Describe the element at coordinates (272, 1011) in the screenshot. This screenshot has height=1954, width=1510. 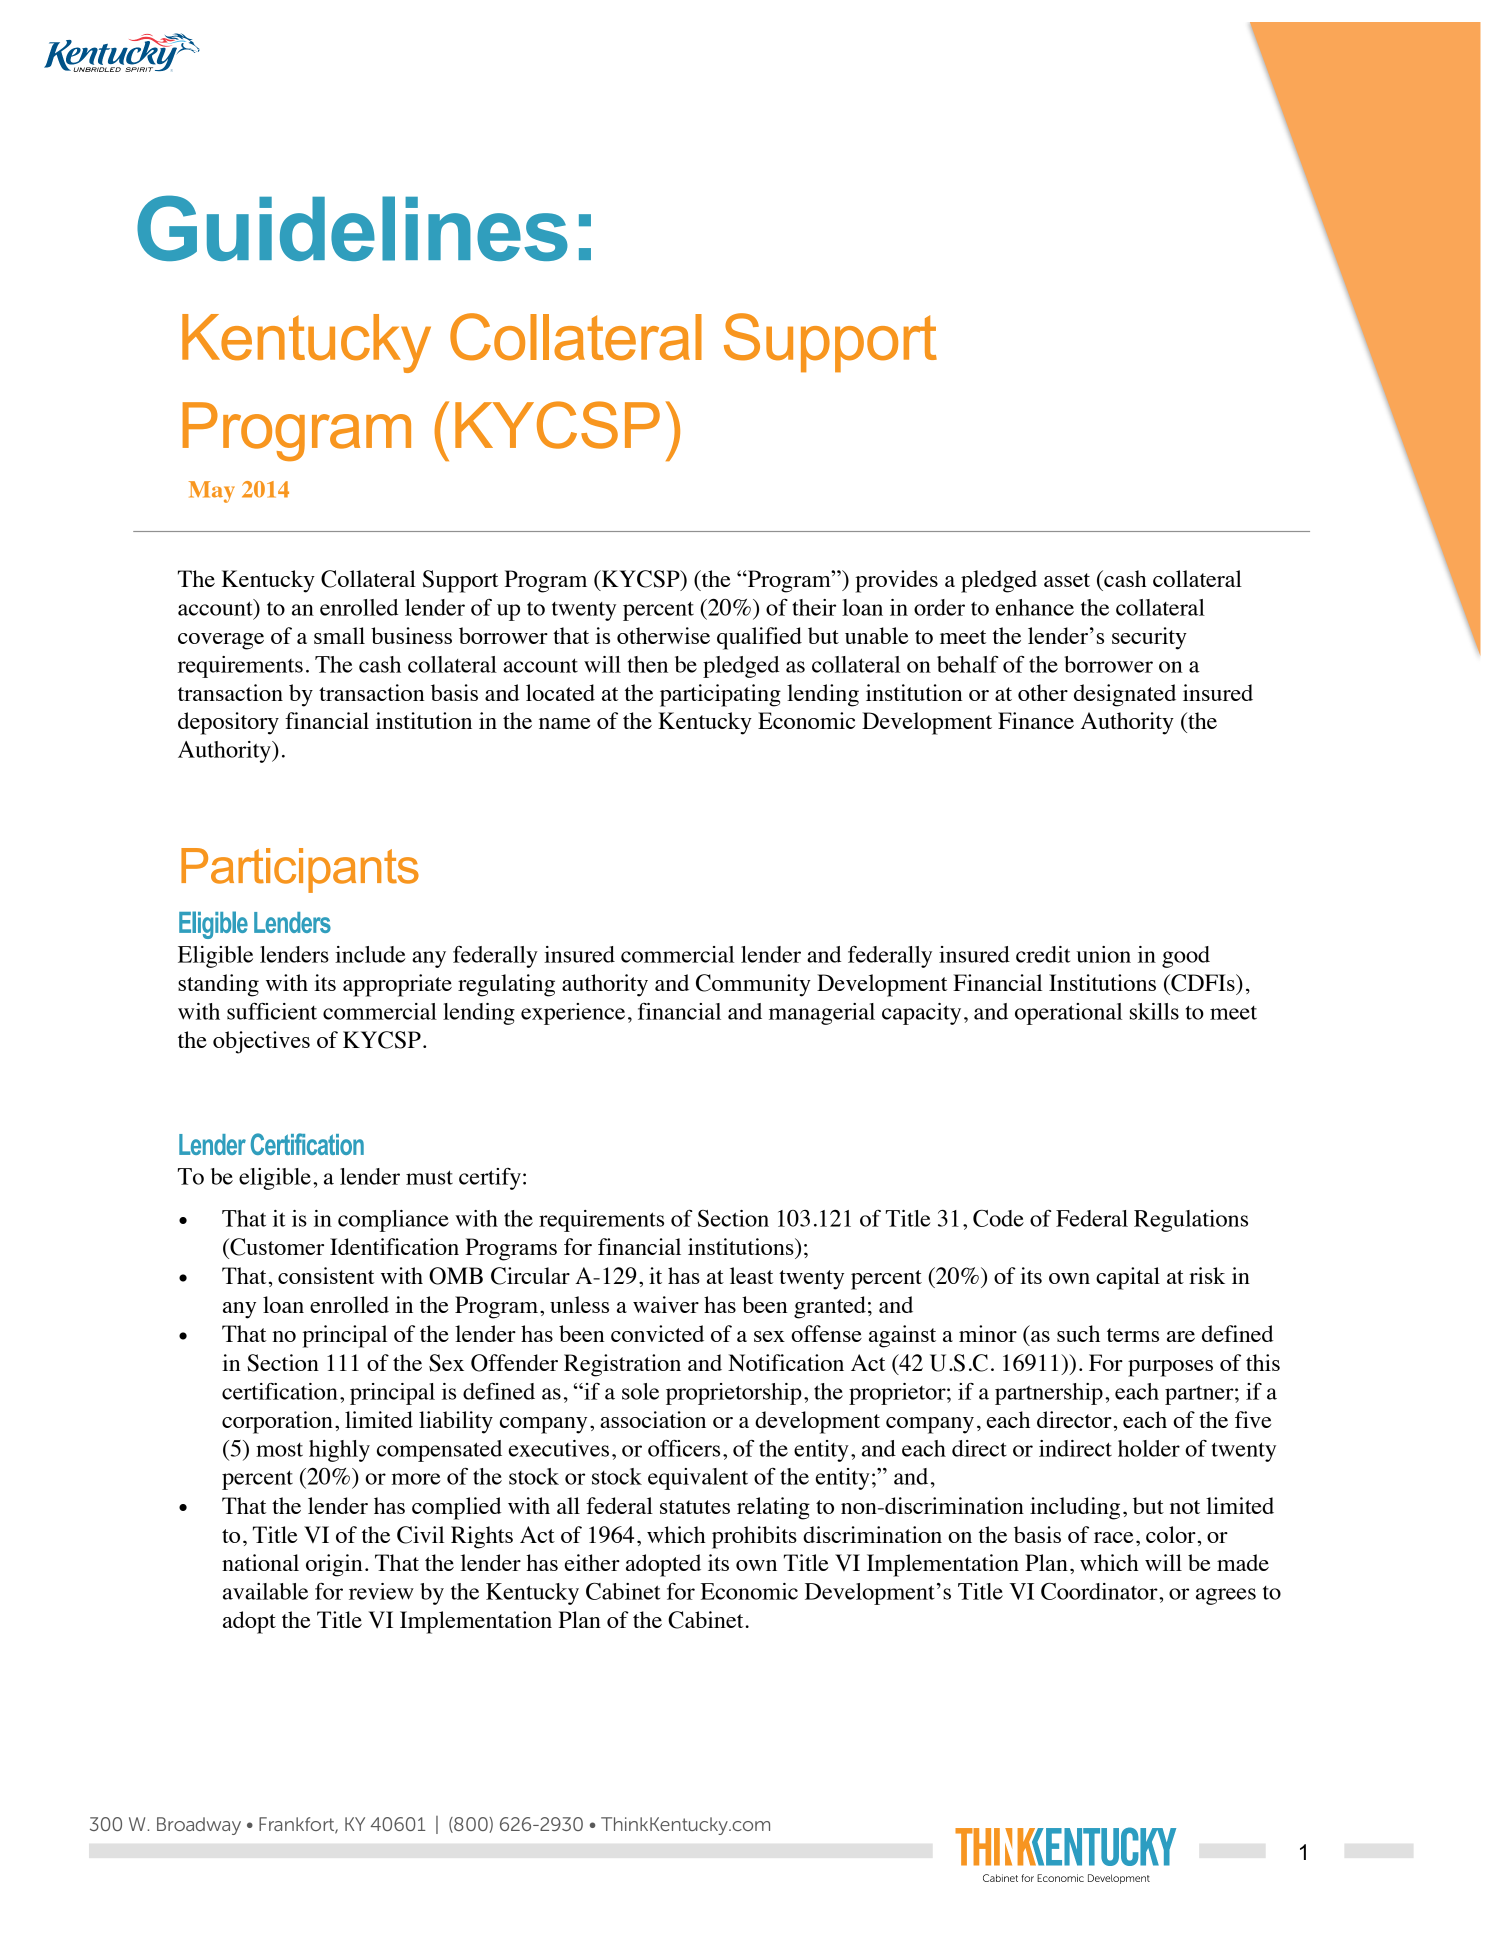
I see `sufficient` at that location.
